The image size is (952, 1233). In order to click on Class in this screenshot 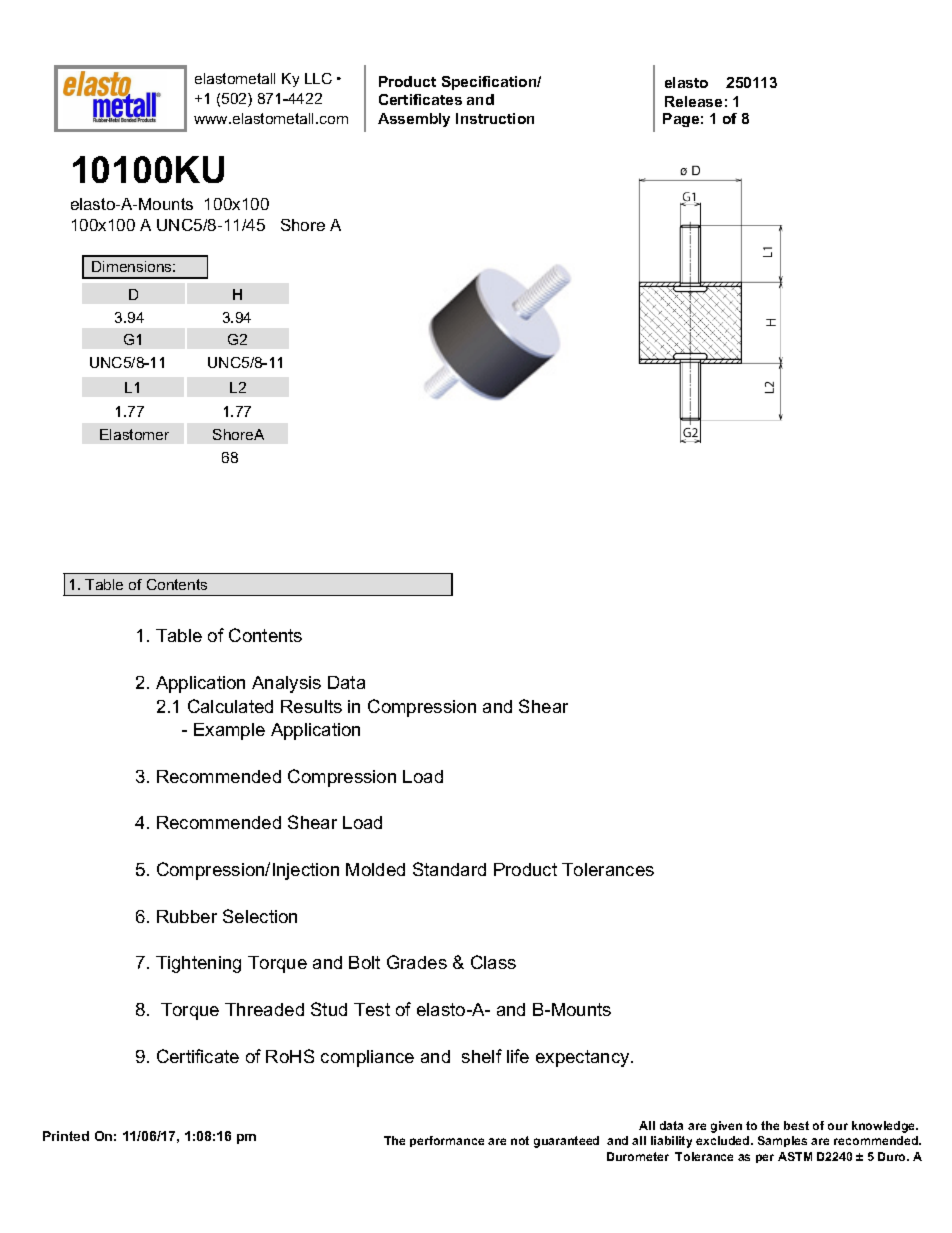, I will do `click(493, 962)`.
